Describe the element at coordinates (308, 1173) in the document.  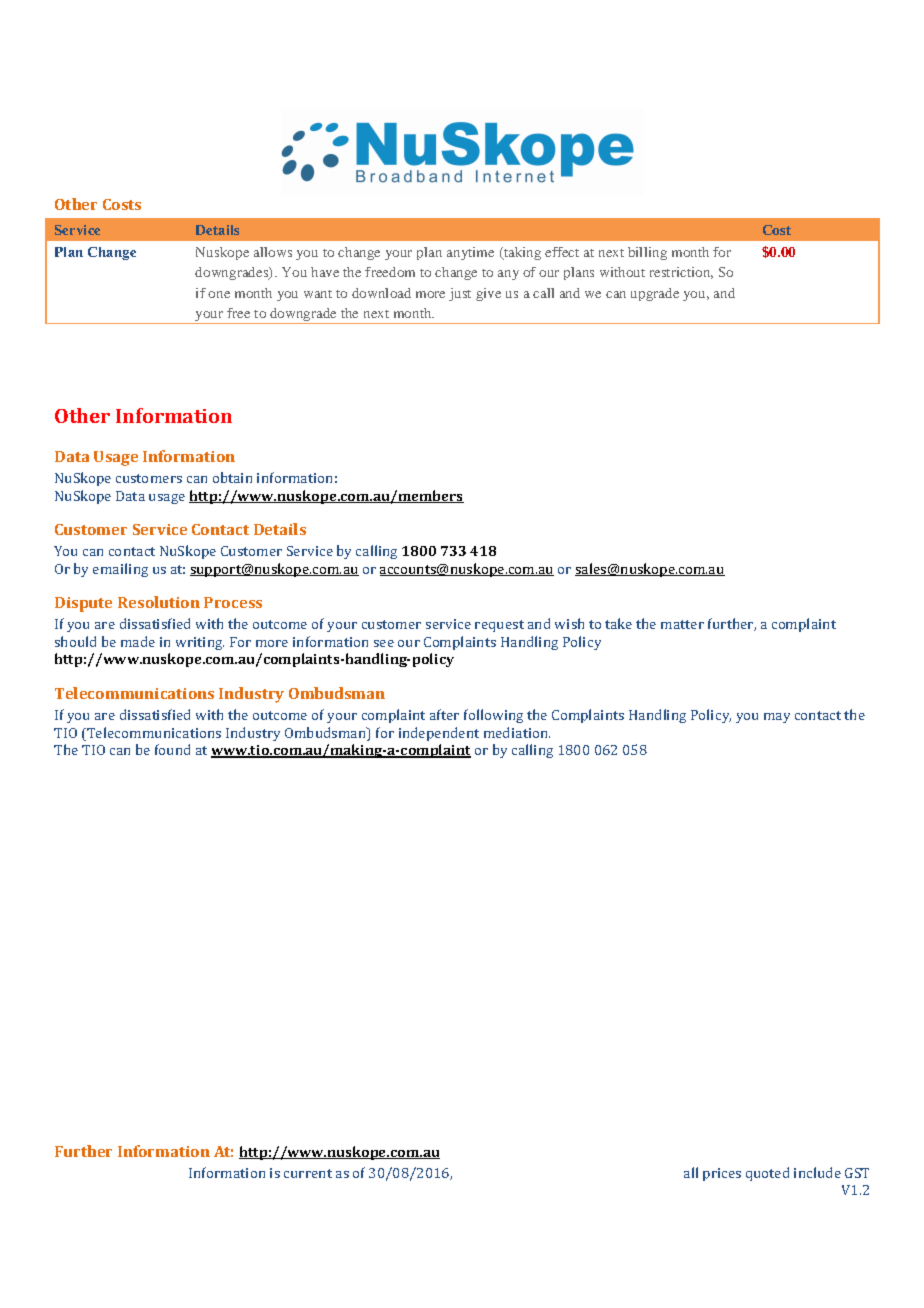
I see `current` at that location.
